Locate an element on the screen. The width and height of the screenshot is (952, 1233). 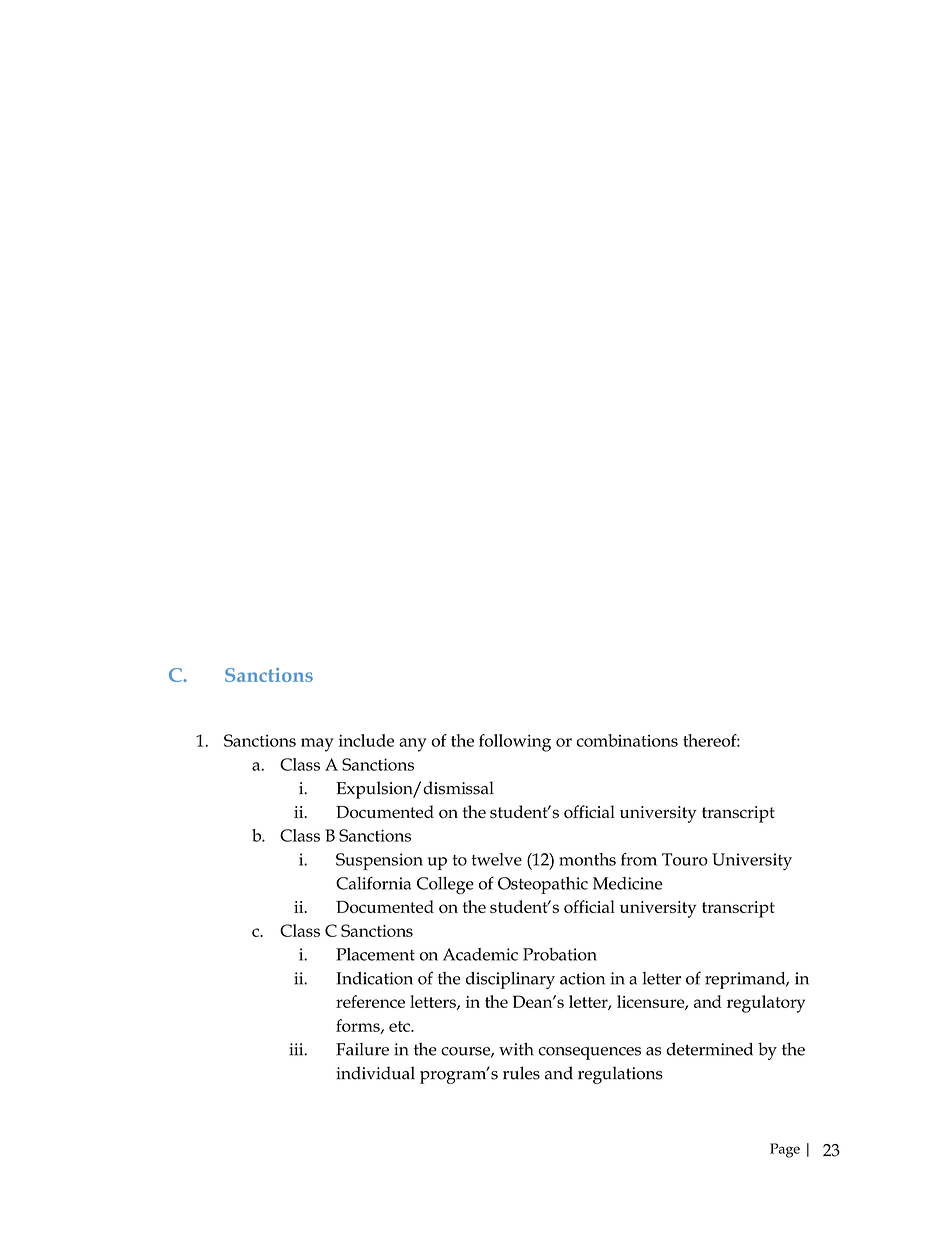
include is located at coordinates (366, 740).
